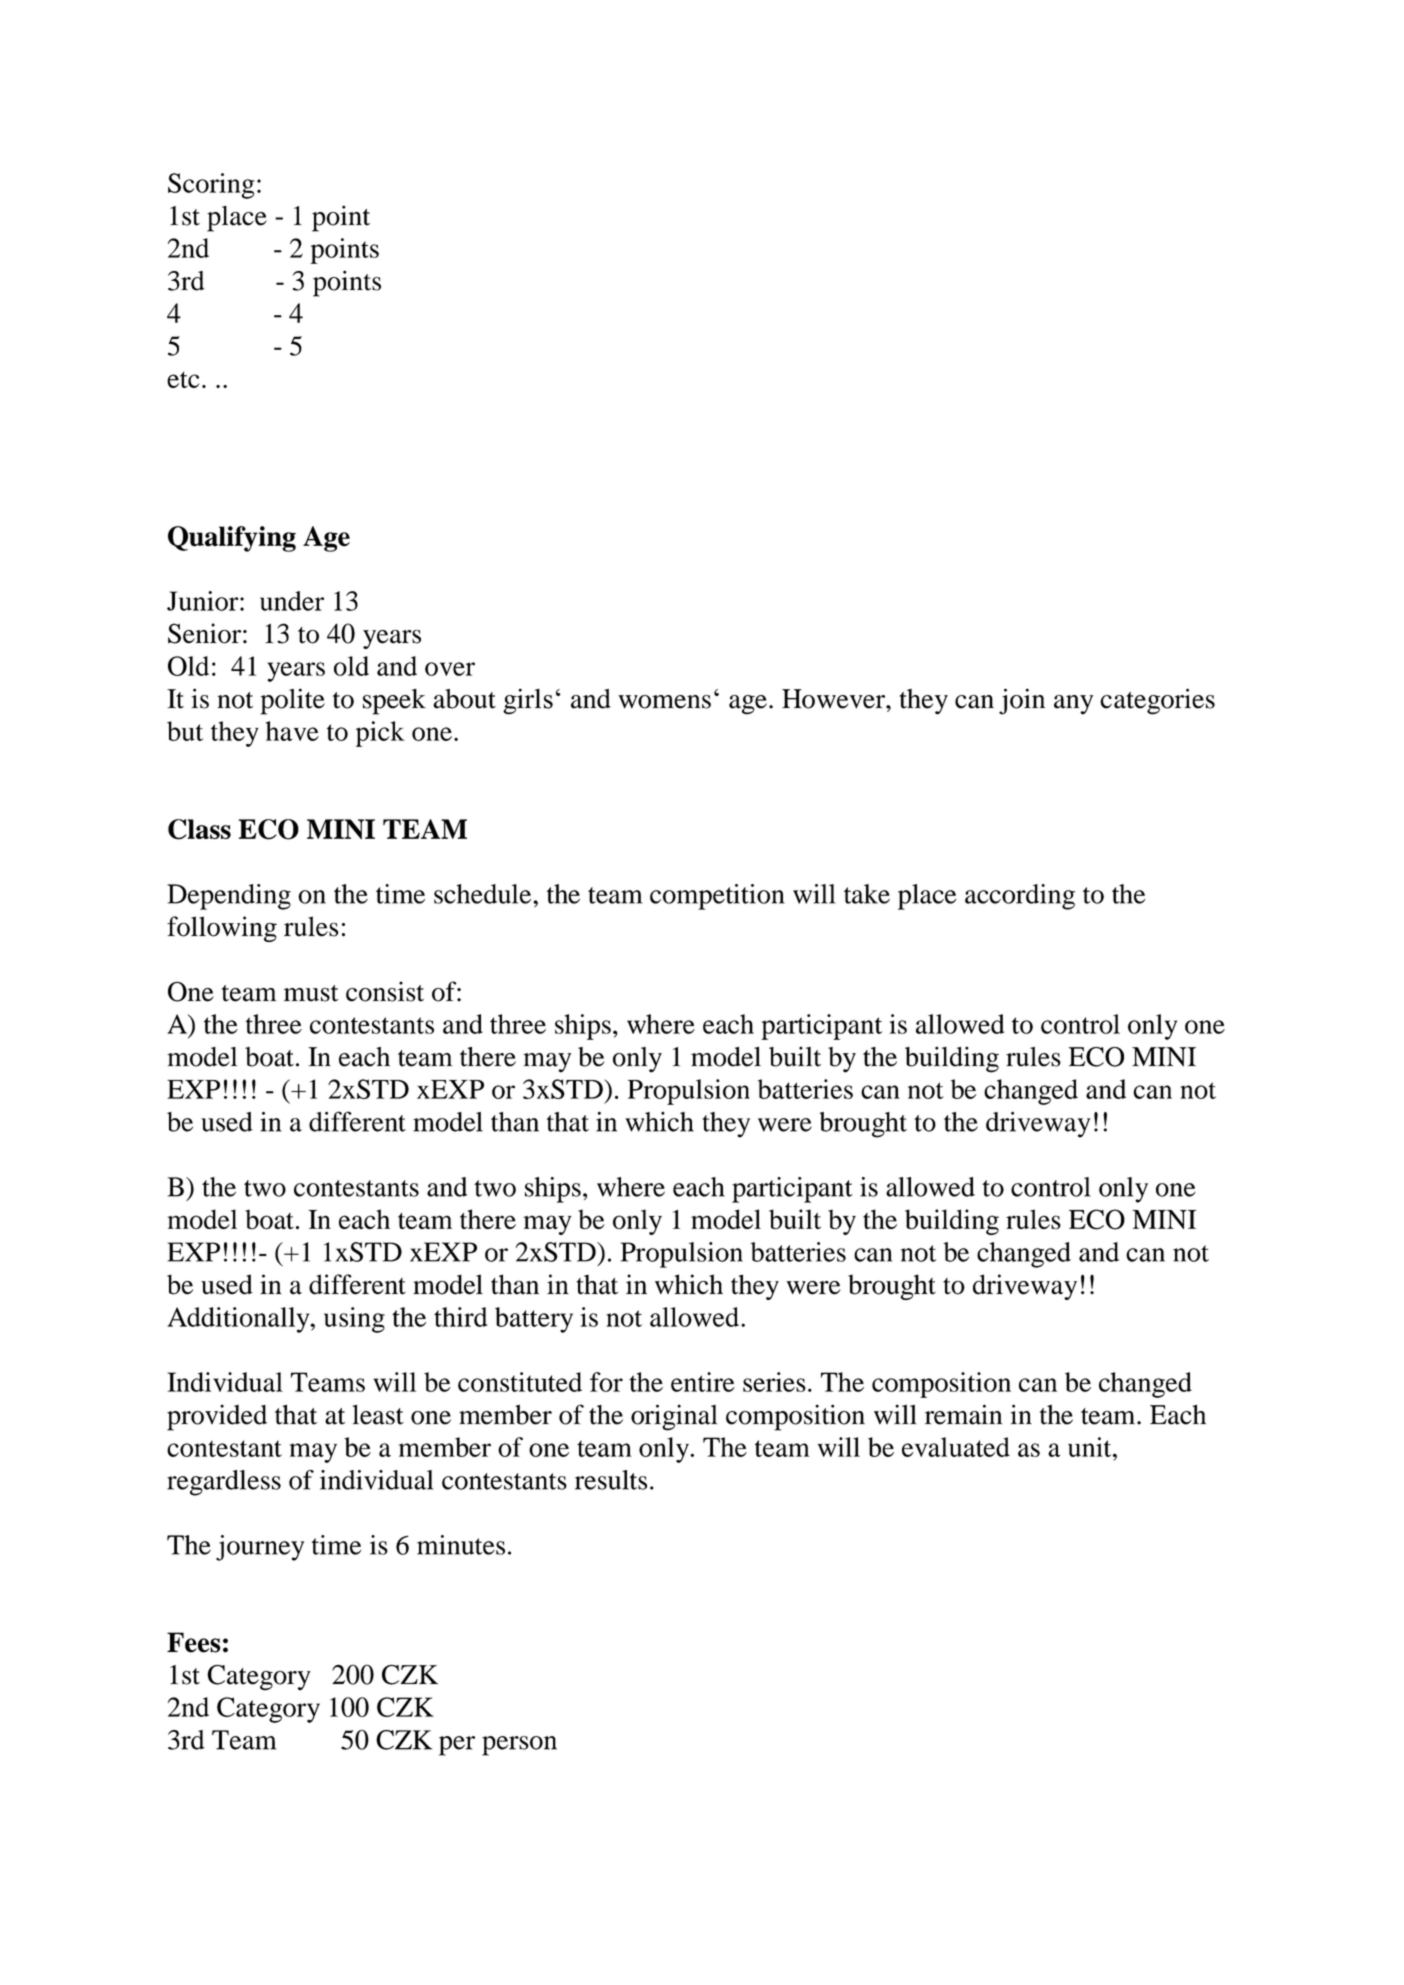  I want to click on original, so click(674, 1417).
